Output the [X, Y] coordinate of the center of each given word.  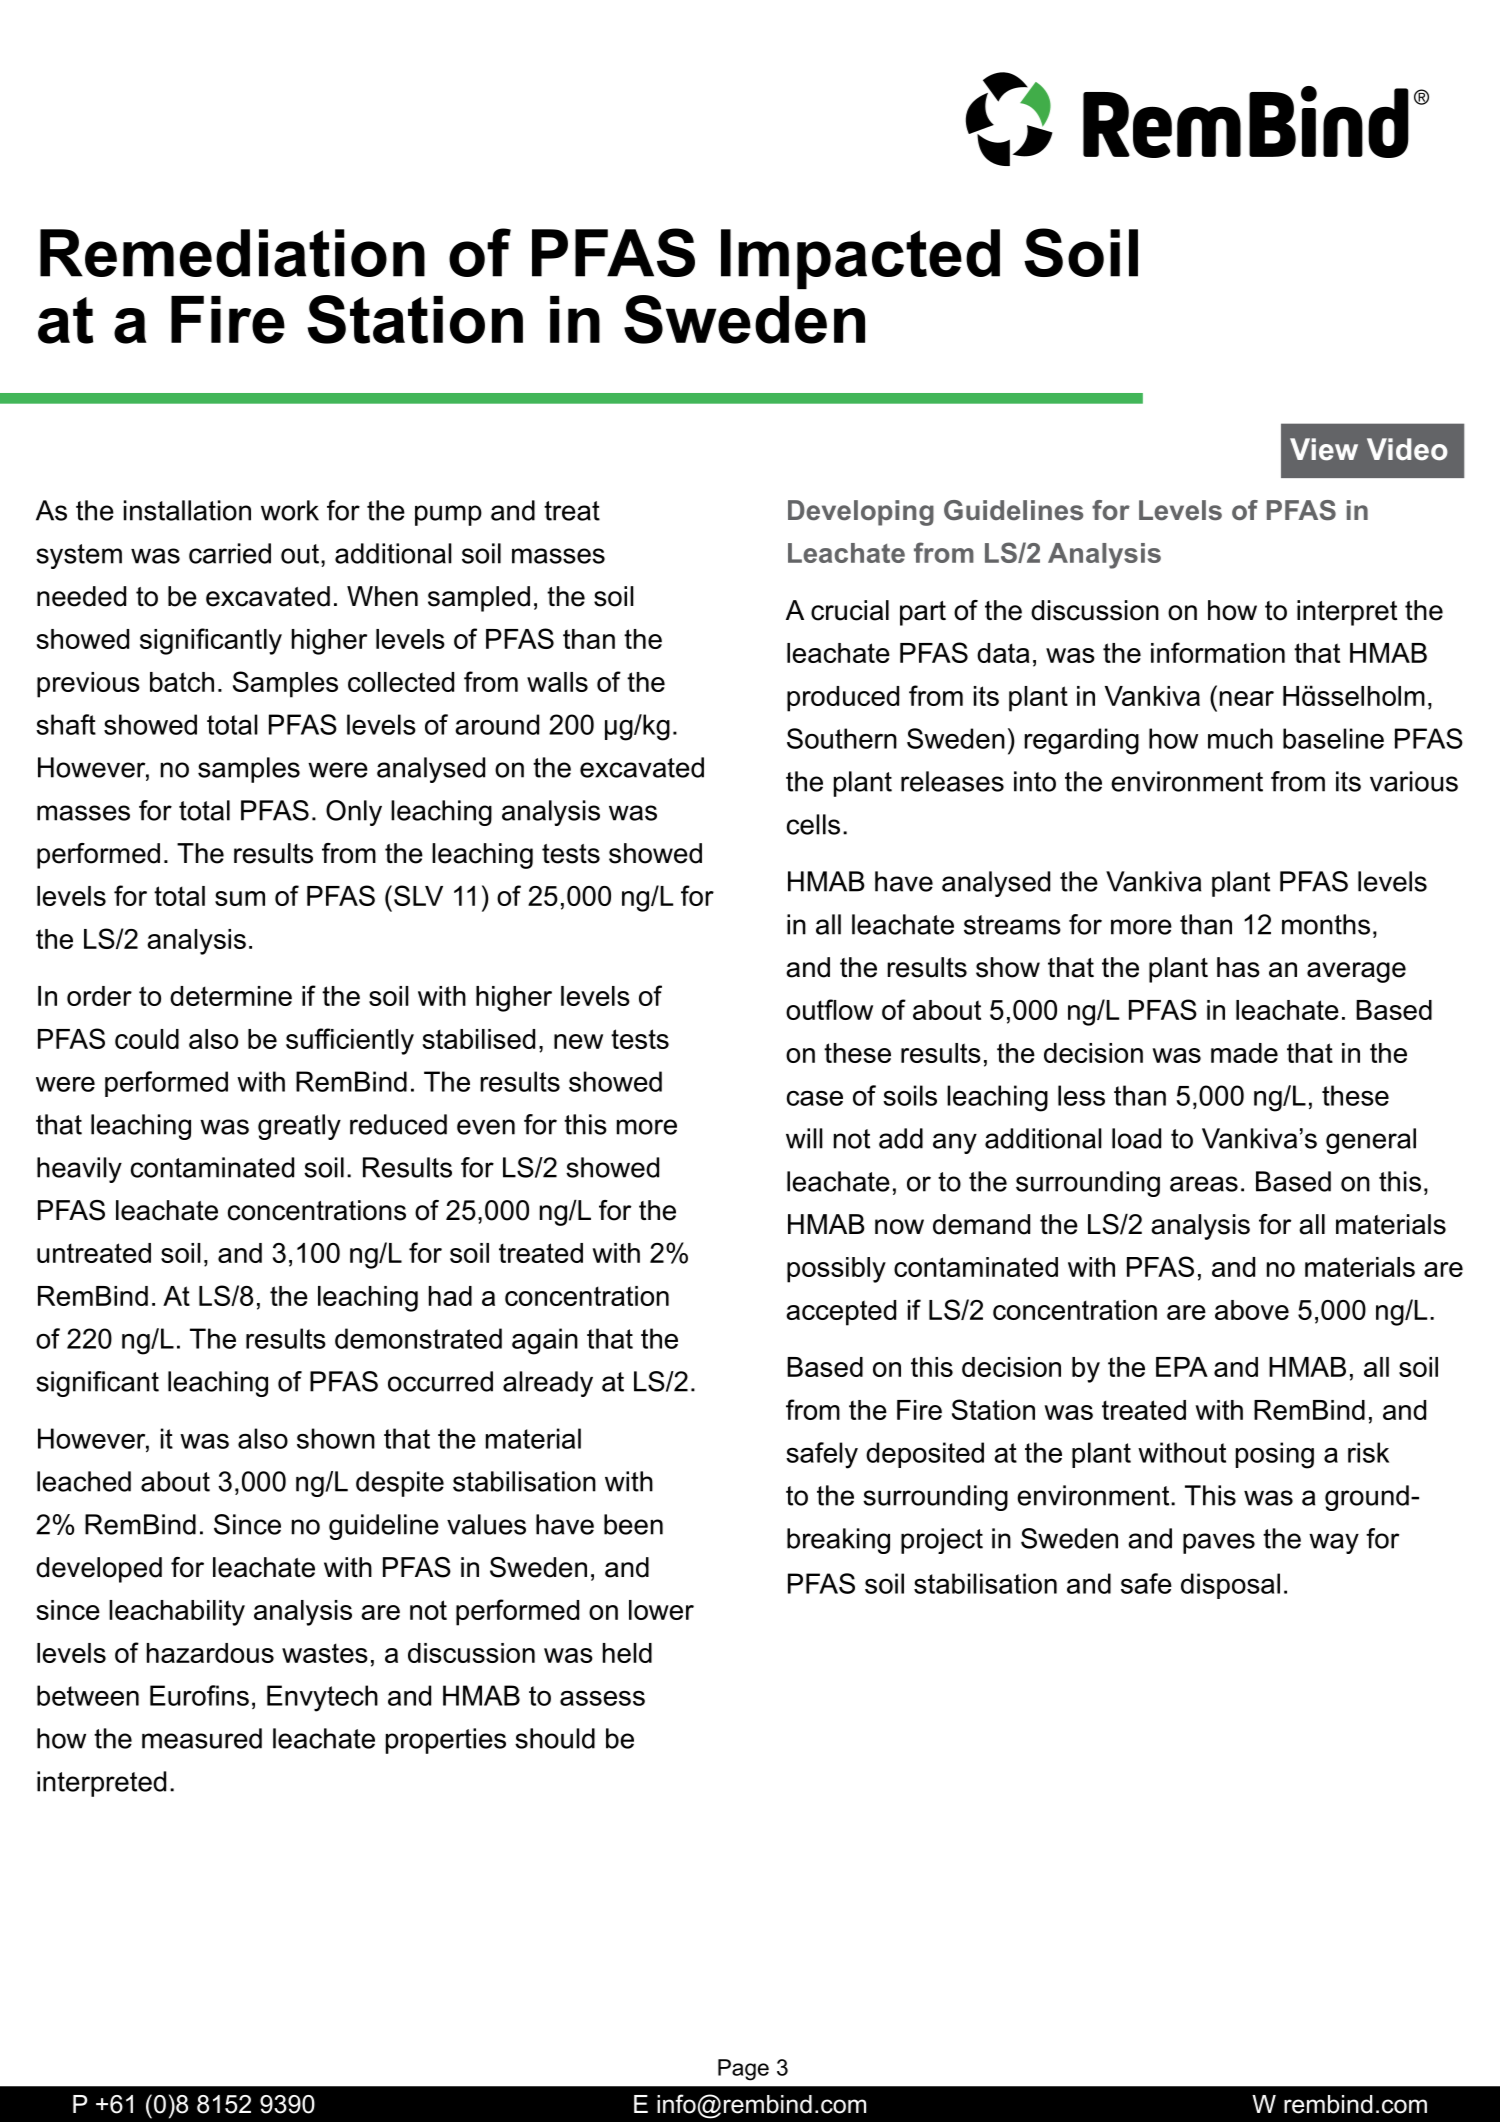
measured [202, 1738]
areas [1204, 1184]
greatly [299, 1127]
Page [743, 2070]
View [1324, 449]
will [804, 1138]
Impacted [860, 259]
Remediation [232, 253]
